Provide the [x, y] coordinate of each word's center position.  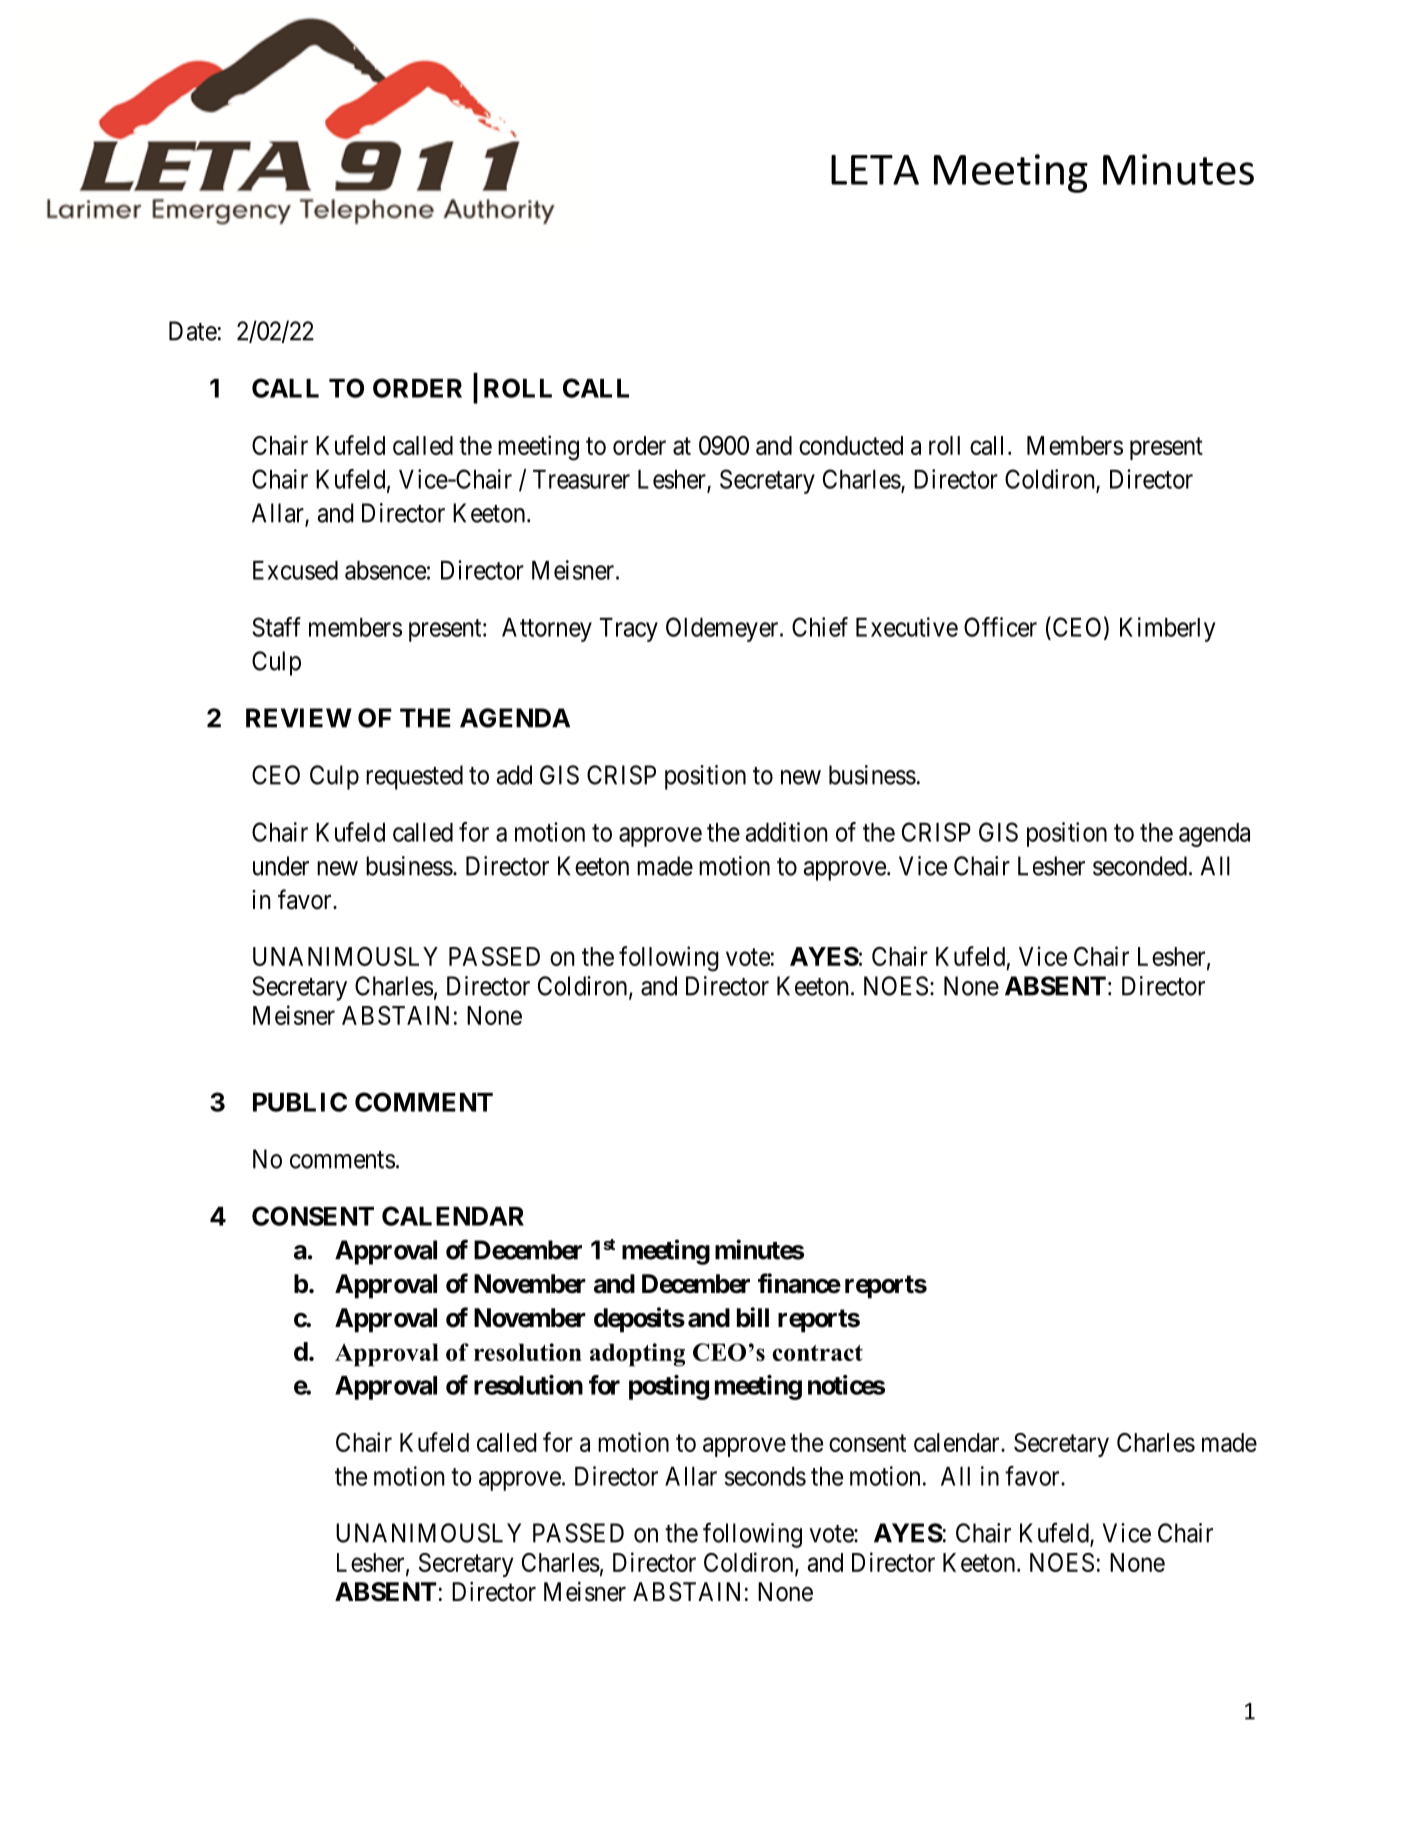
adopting [637, 1355]
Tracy [629, 630]
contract [817, 1353]
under [281, 866]
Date [193, 331]
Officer [1000, 627]
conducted [851, 445]
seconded [1140, 866]
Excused [295, 570]
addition [786, 832]
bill [753, 1317]
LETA [875, 170]
